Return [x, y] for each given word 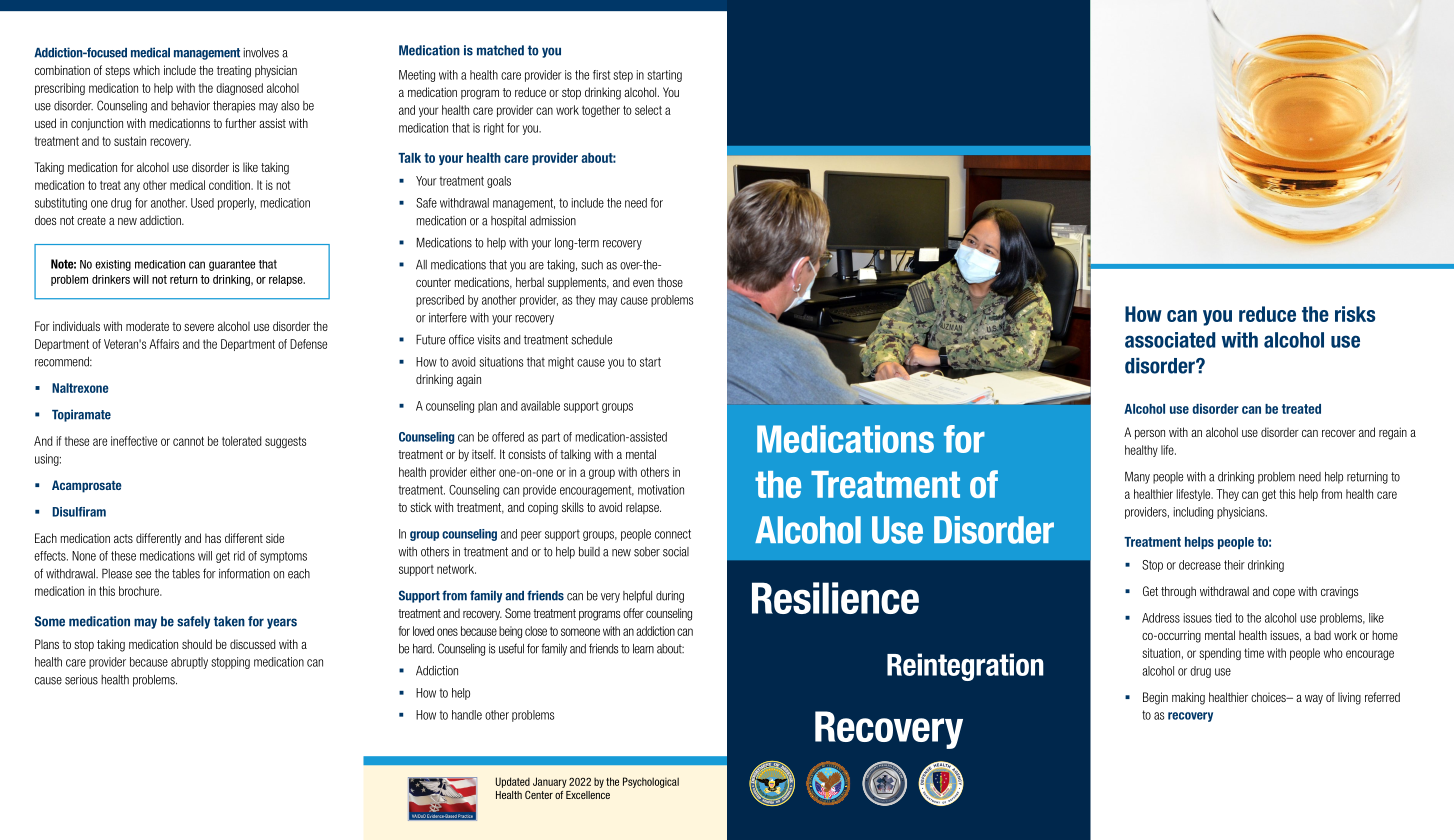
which [146, 70]
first [601, 75]
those [670, 282]
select [648, 110]
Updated [513, 782]
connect [673, 534]
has [213, 538]
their [1234, 565]
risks [1355, 314]
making [1188, 698]
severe [199, 327]
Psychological [651, 782]
